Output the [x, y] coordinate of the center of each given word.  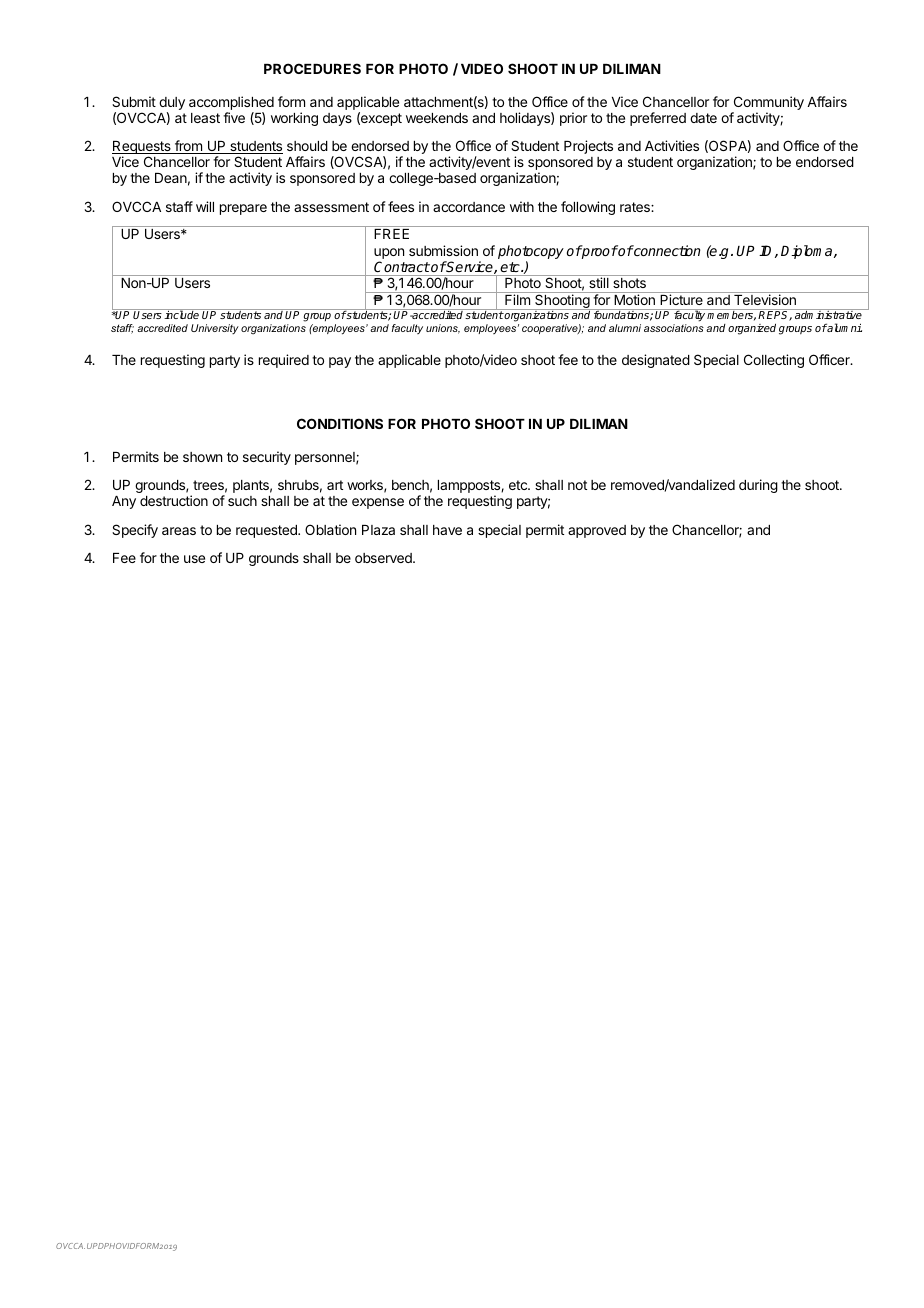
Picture [682, 299]
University [215, 329]
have [447, 530]
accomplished [231, 103]
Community [769, 103]
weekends [437, 118]
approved [597, 531]
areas [179, 531]
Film [517, 299]
